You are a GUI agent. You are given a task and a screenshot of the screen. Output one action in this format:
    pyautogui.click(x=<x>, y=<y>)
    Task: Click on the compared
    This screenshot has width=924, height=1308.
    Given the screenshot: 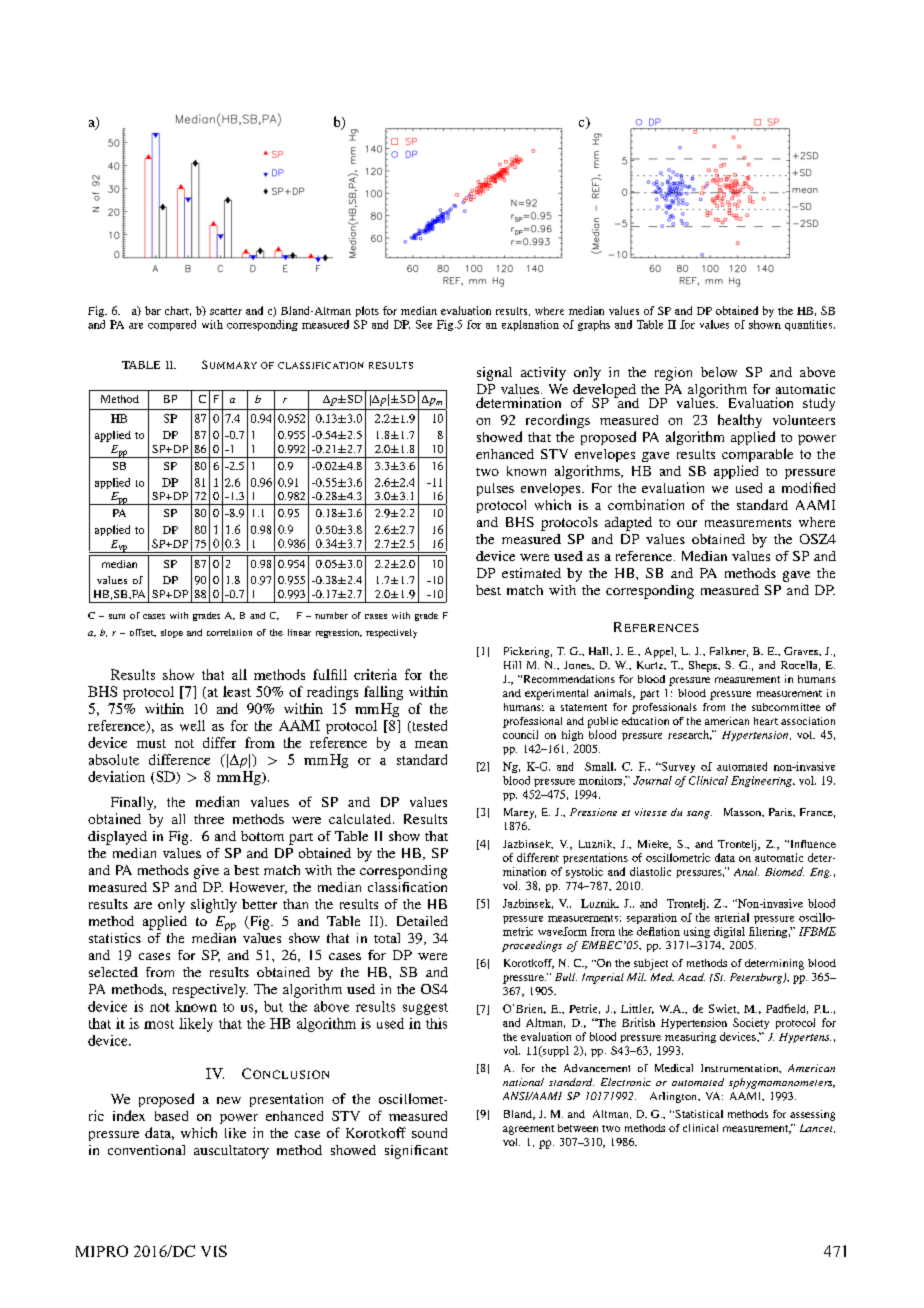 What is the action you would take?
    pyautogui.click(x=172, y=325)
